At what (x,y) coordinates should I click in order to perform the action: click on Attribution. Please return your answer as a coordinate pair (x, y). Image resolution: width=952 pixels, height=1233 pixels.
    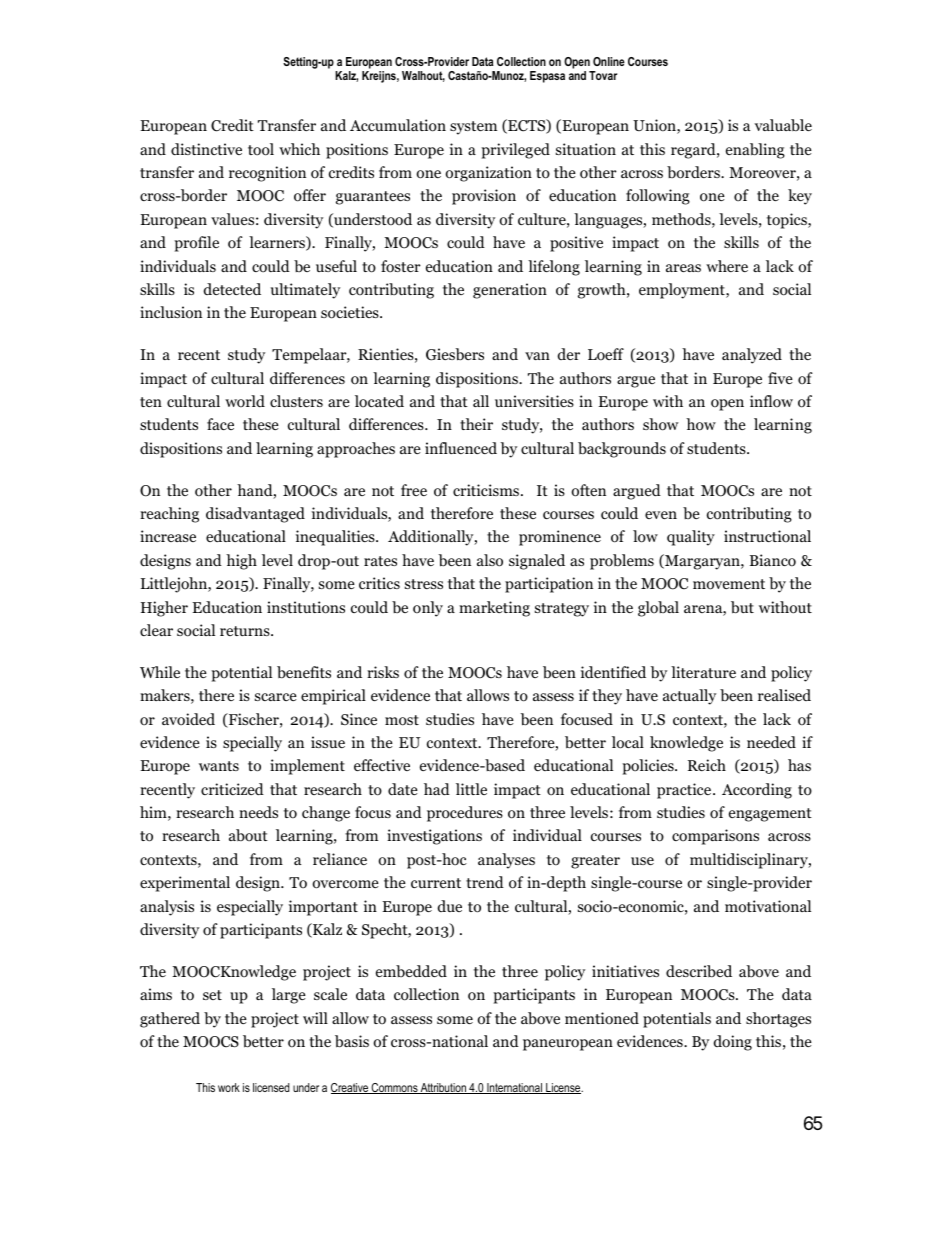
    Looking at the image, I should click on (443, 1088).
